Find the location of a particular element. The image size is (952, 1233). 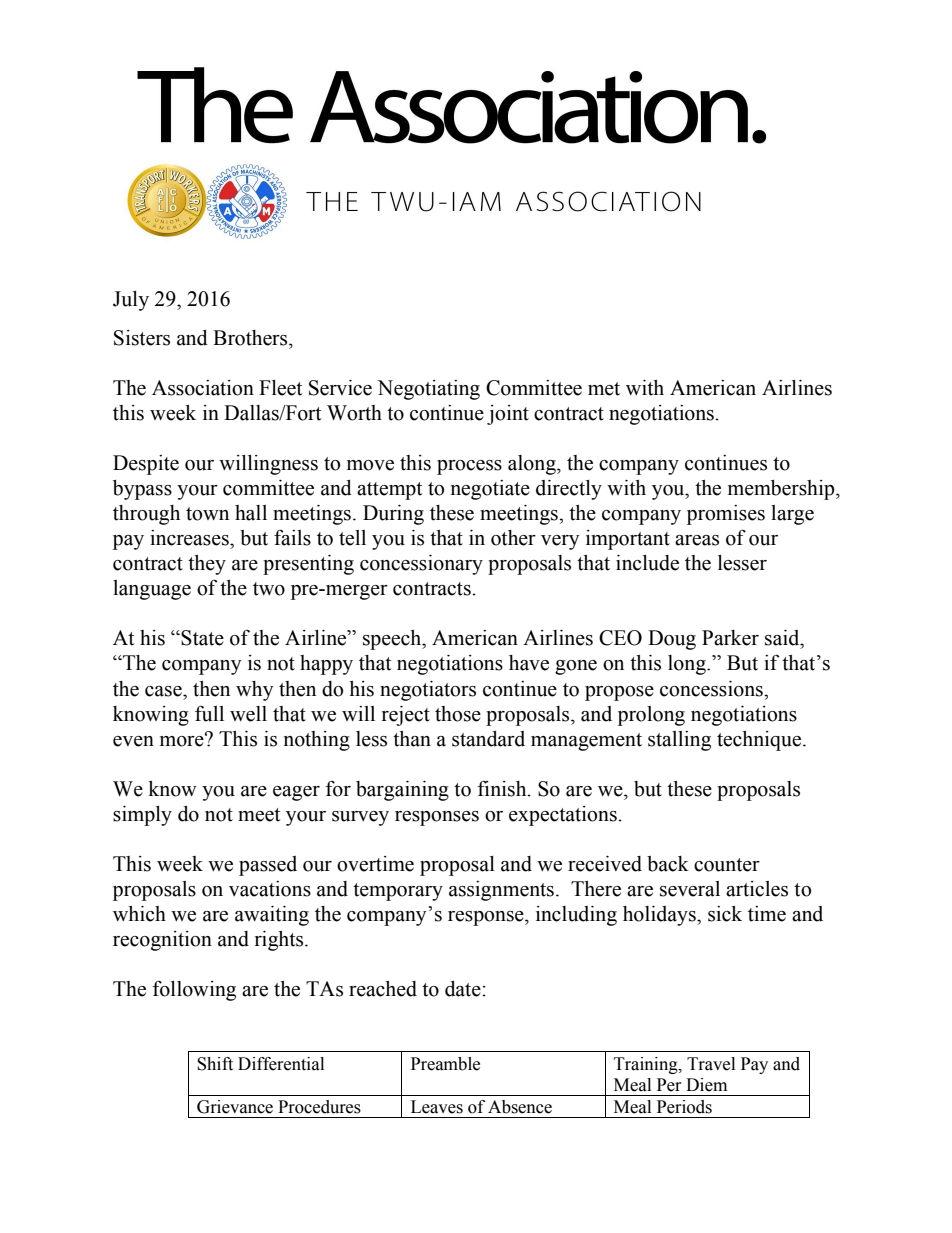

Shift is located at coordinates (215, 1064).
